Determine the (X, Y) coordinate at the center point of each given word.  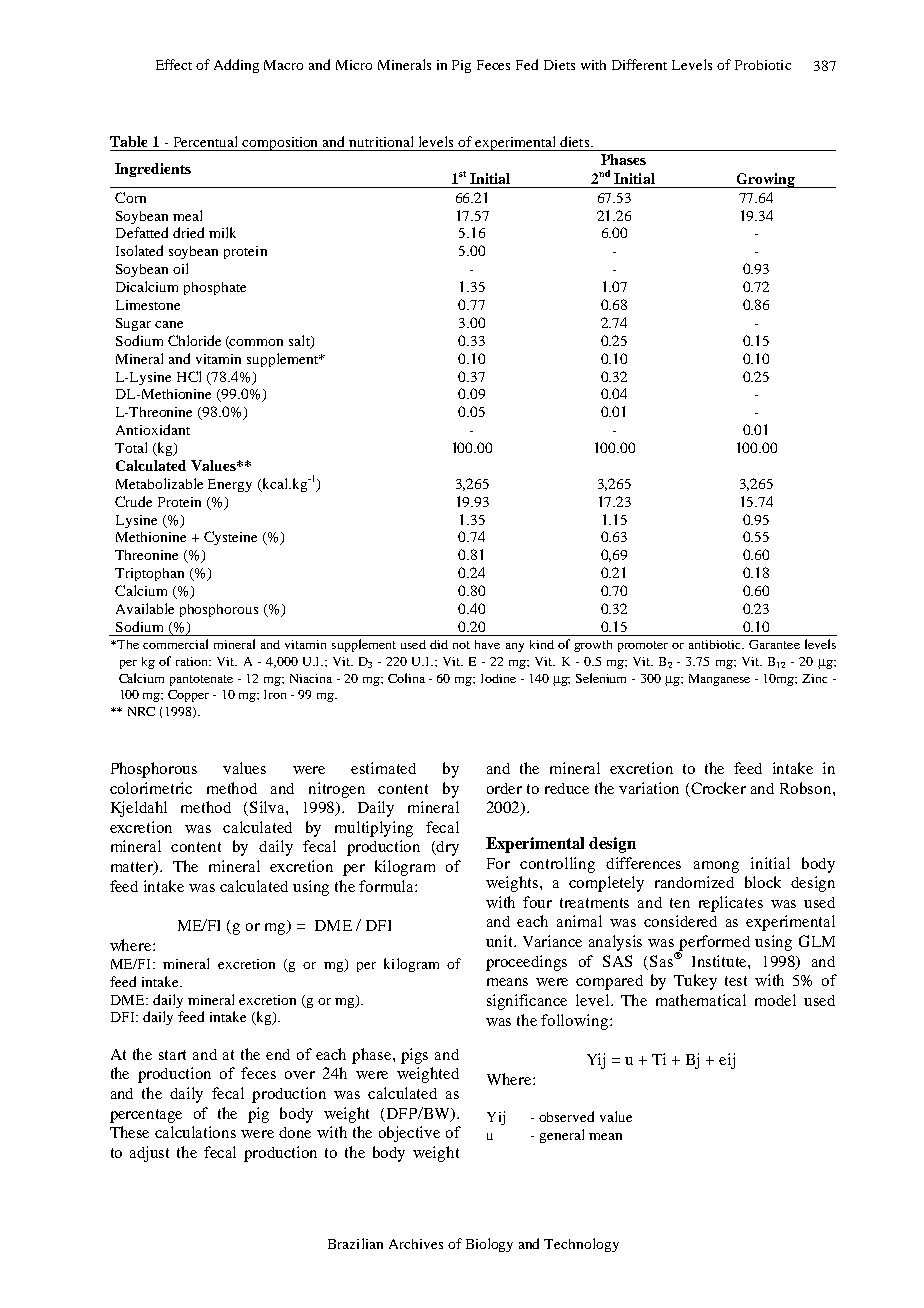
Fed (527, 64)
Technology (581, 1245)
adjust (149, 1154)
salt (300, 341)
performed (714, 944)
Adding (236, 66)
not (461, 645)
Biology (489, 1245)
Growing (765, 180)
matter (133, 868)
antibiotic (716, 644)
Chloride (194, 340)
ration (193, 661)
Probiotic (763, 65)
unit (501, 941)
